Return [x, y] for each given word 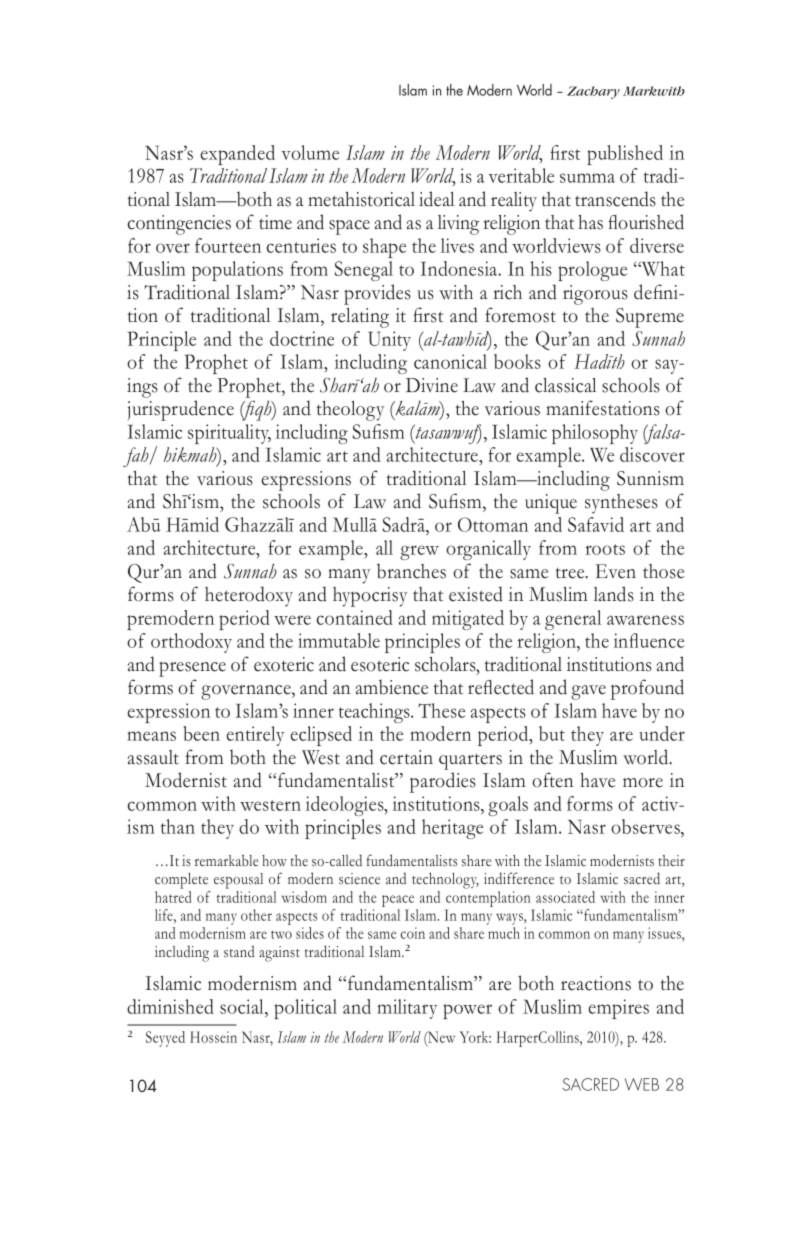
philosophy [595, 434]
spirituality [229, 434]
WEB [642, 1084]
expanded [237, 155]
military [407, 1009]
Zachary [593, 92]
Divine [432, 385]
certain [406, 757]
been [201, 733]
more [643, 783]
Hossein [213, 1037]
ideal [436, 199]
